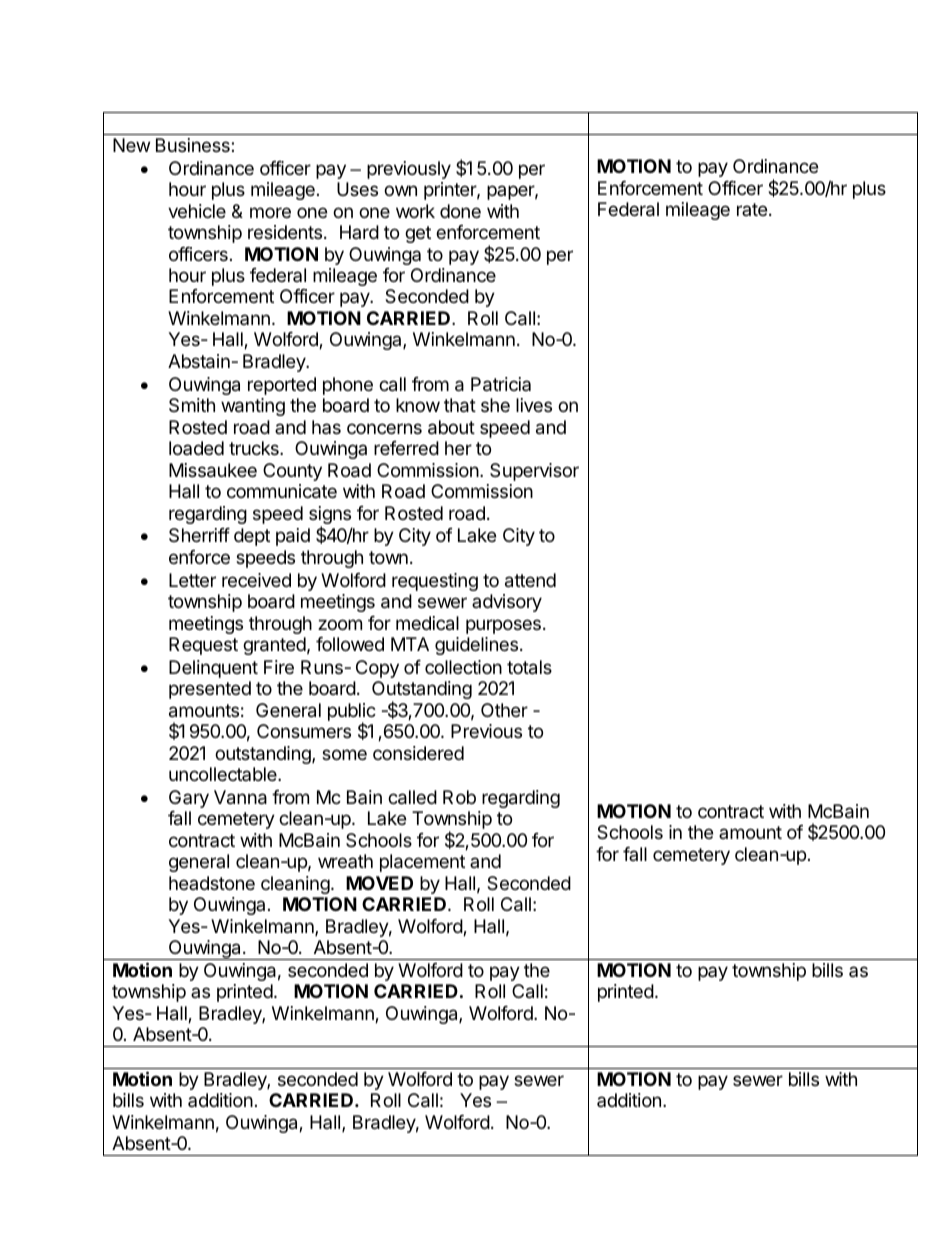 Image resolution: width=952 pixels, height=1233 pixels. I want to click on Business, so click(194, 145).
